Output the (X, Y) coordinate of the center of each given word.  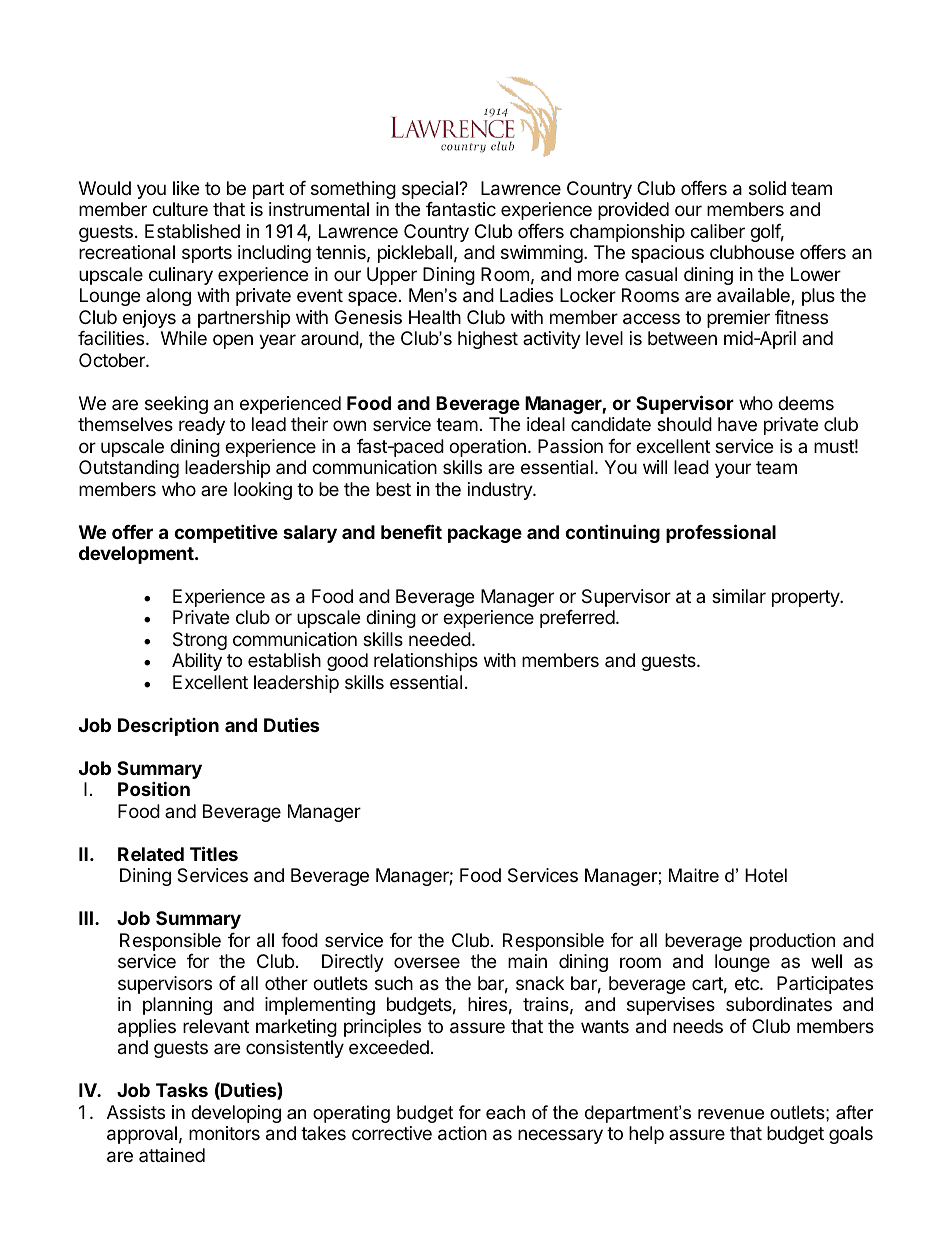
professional (721, 533)
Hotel (766, 875)
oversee (427, 962)
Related (151, 854)
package (485, 534)
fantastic (461, 209)
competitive (226, 533)
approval (142, 1135)
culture (180, 209)
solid (767, 188)
